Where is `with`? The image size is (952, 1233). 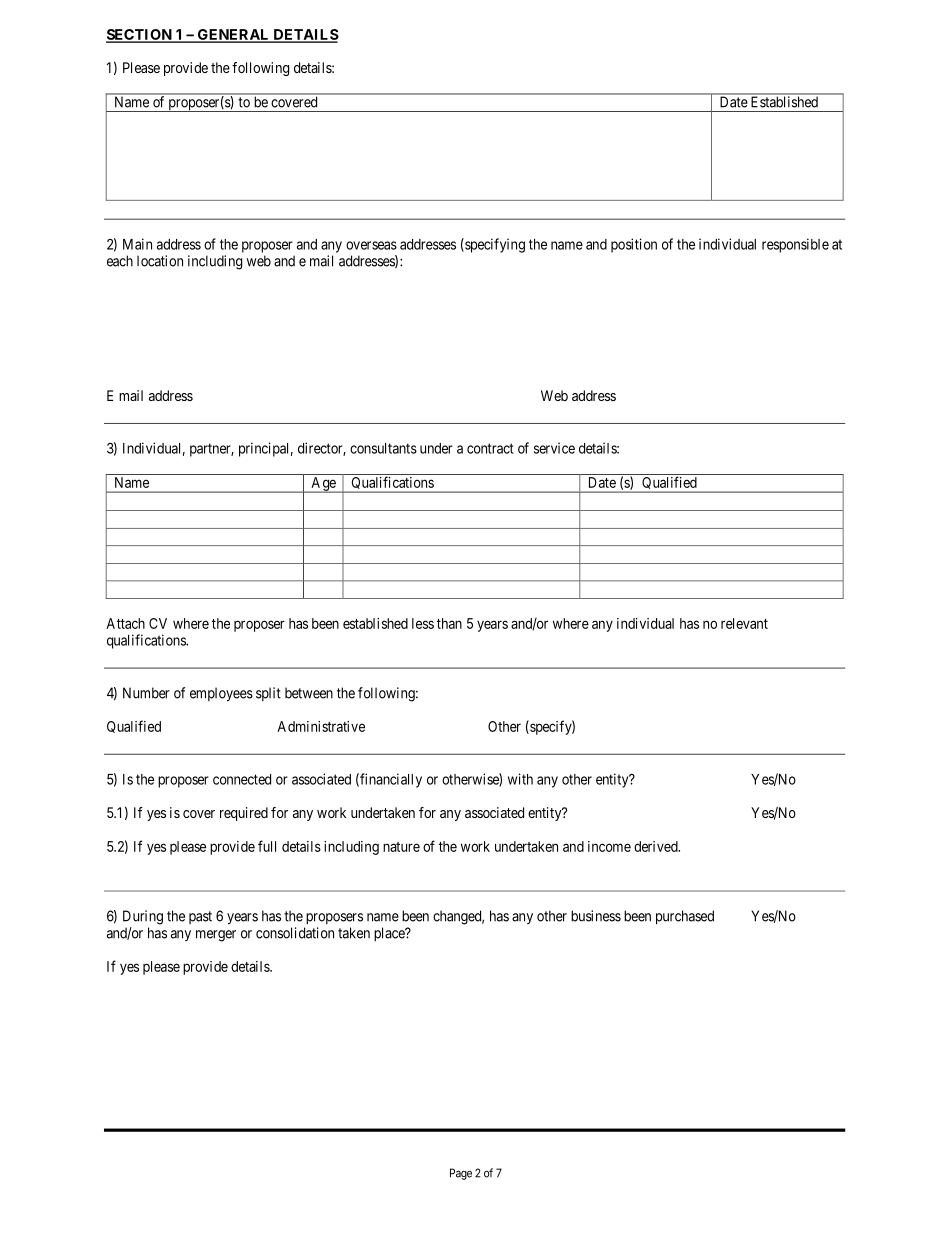 with is located at coordinates (520, 779).
